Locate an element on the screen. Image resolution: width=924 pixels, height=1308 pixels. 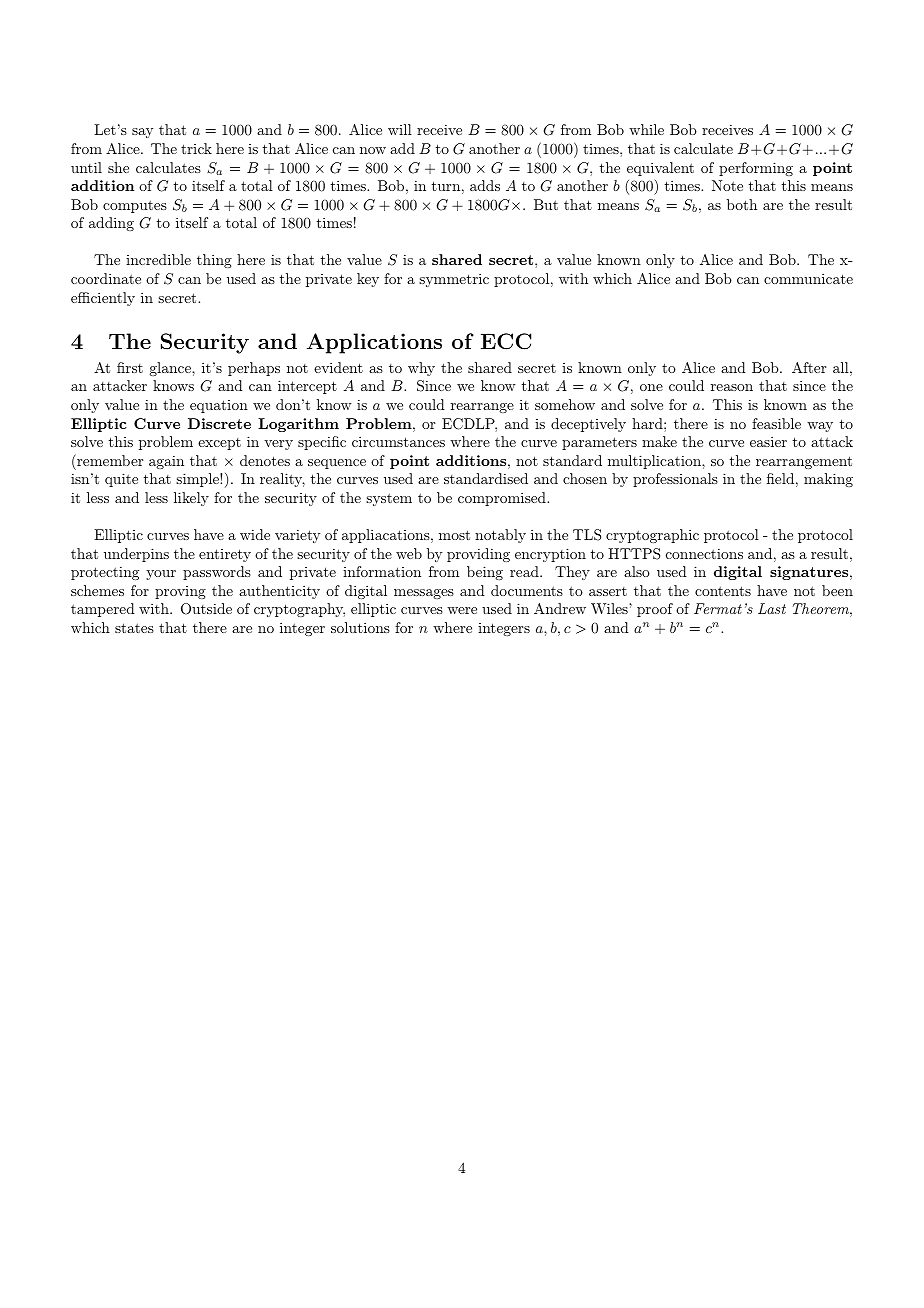
Outside is located at coordinates (206, 609).
